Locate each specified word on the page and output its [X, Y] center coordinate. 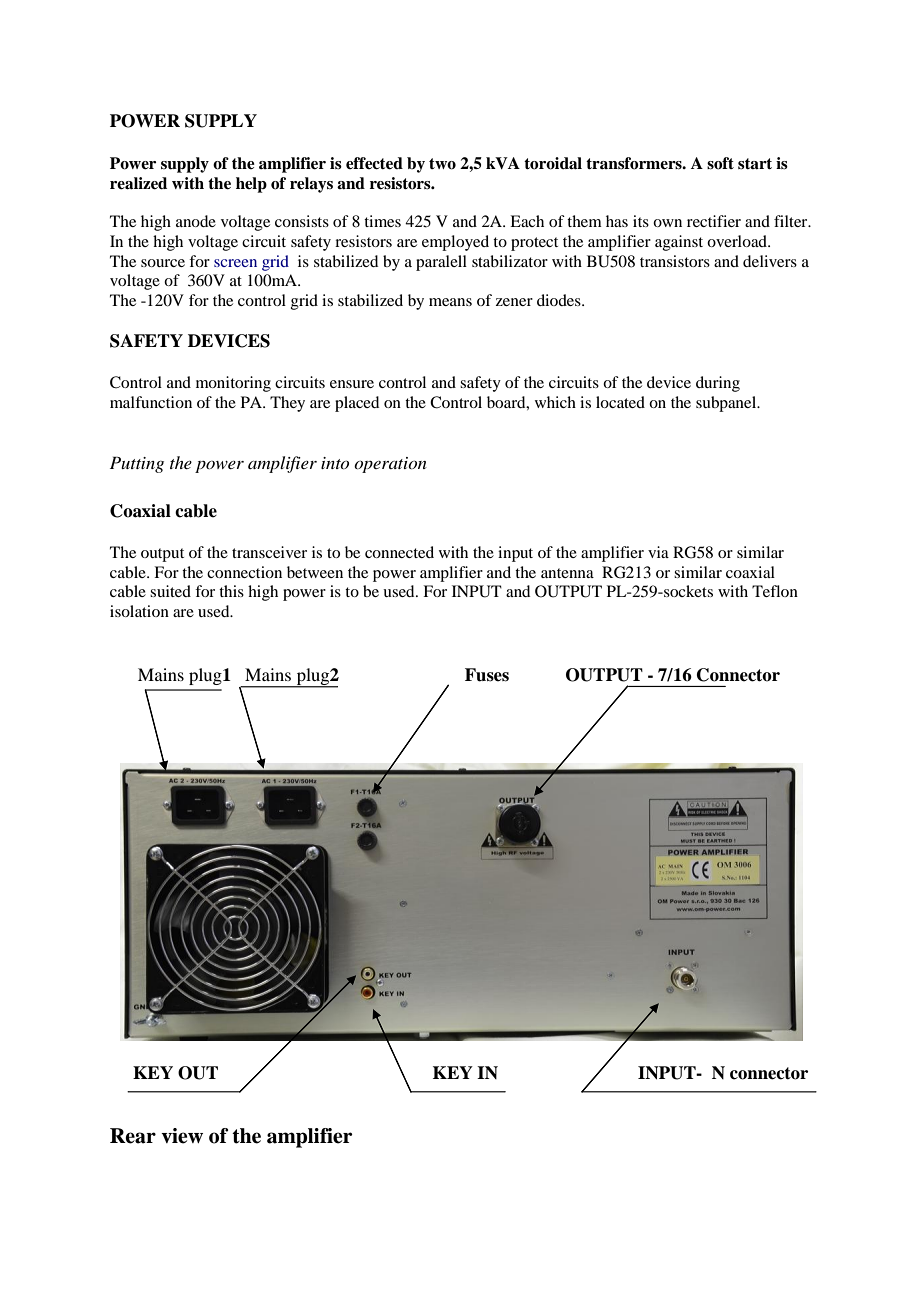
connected [399, 552]
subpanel [727, 404]
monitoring [233, 384]
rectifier [714, 221]
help [251, 185]
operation [390, 465]
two [442, 164]
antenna [567, 573]
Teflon [775, 591]
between [315, 572]
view [182, 1136]
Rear [133, 1136]
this [231, 591]
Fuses [487, 675]
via [658, 552]
